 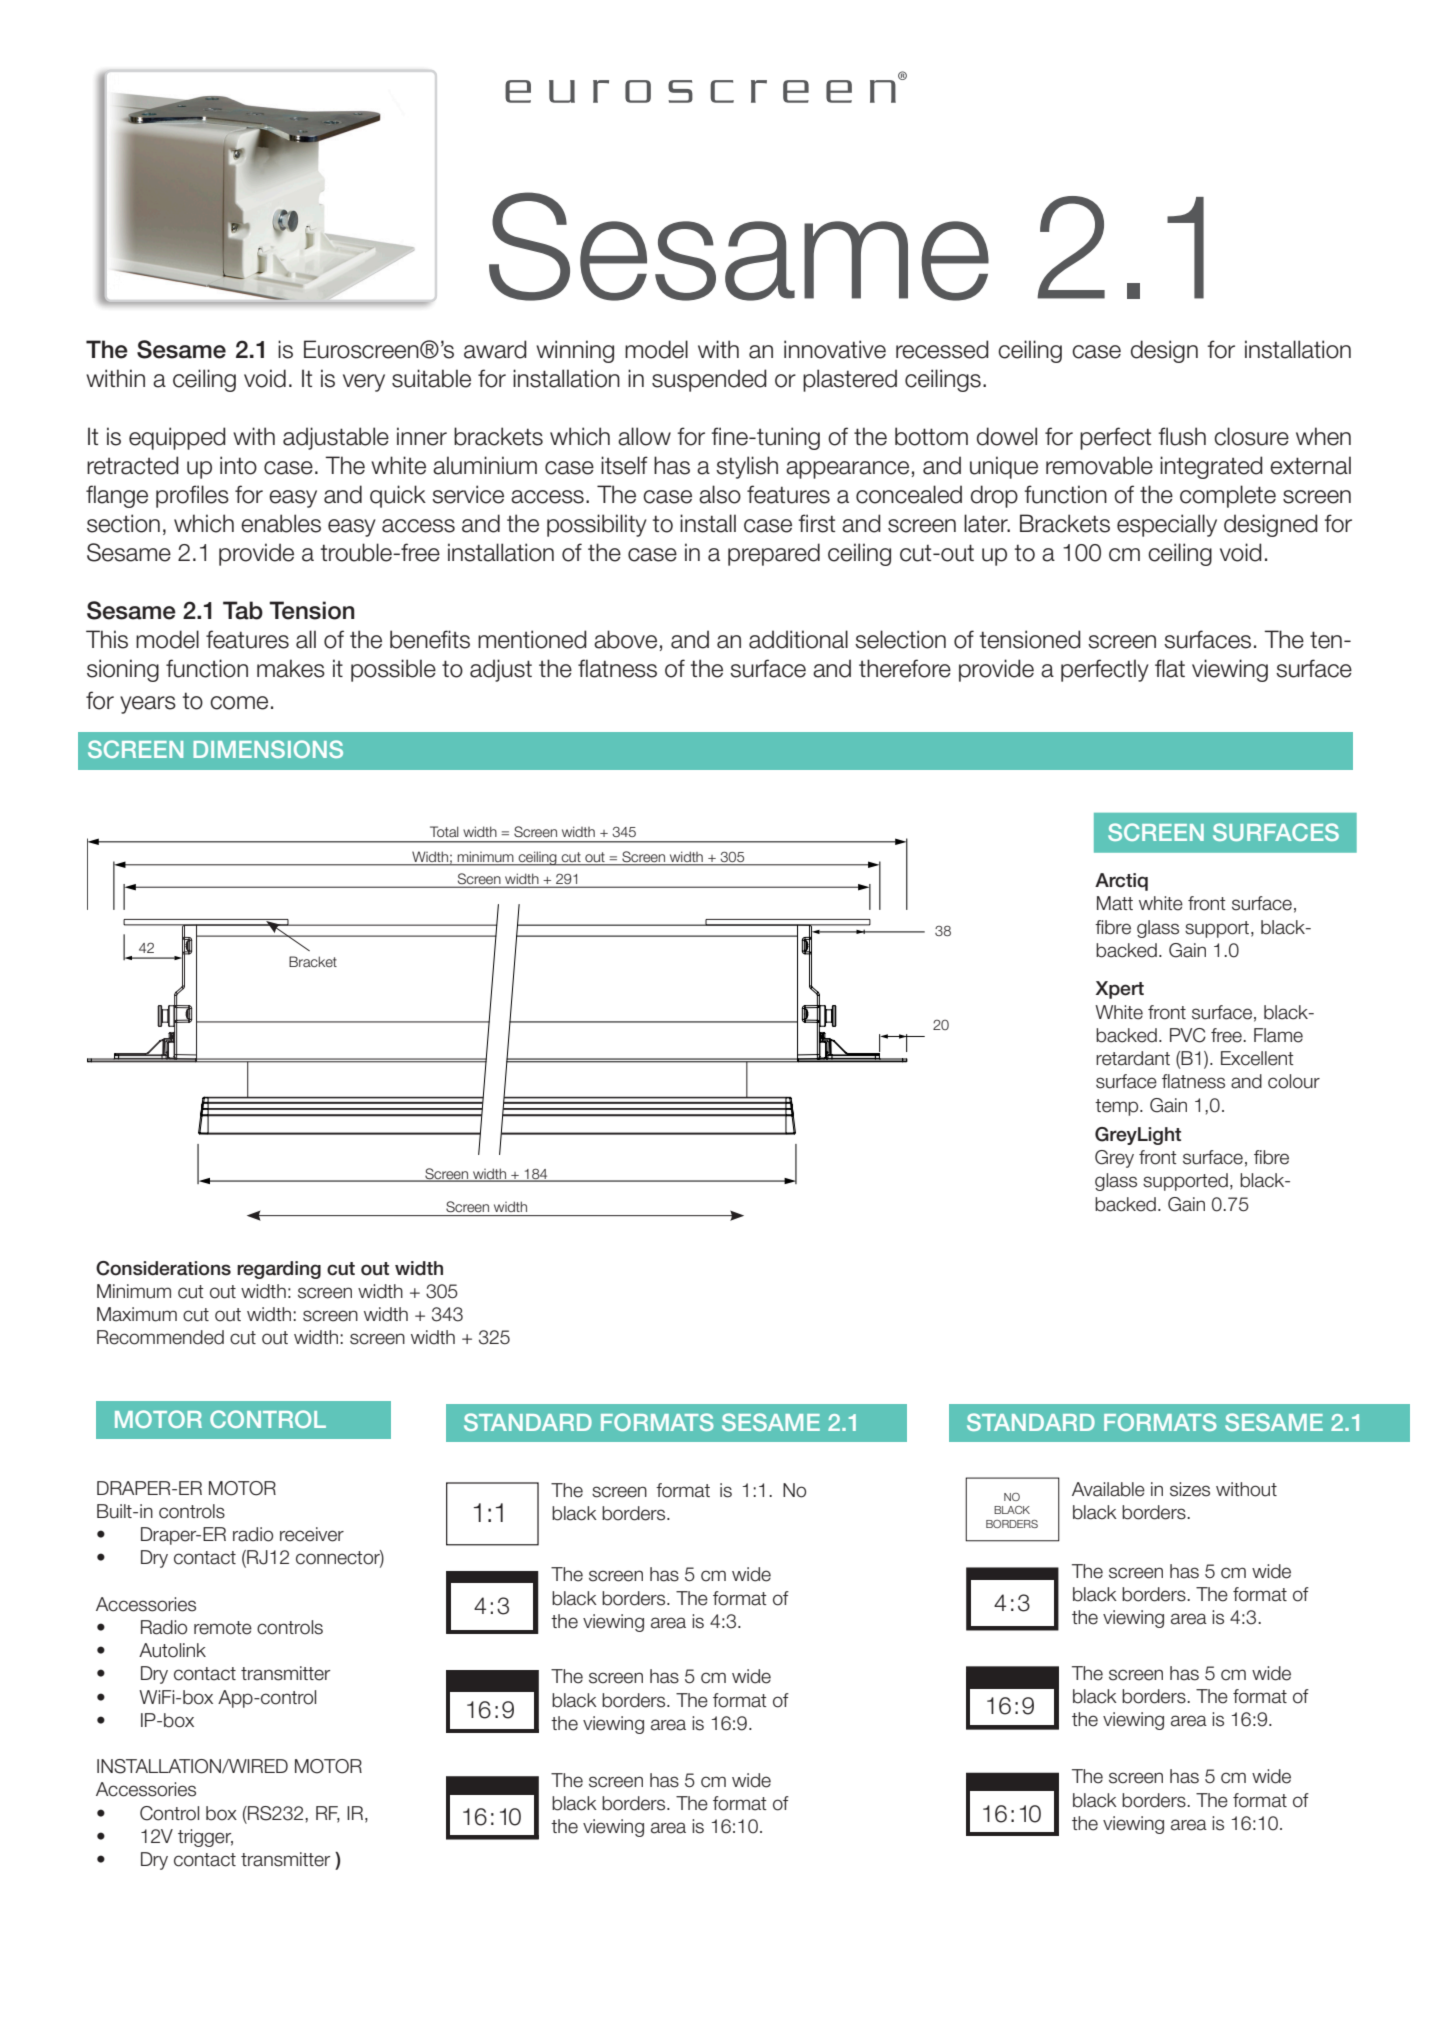 I want to click on suspended, so click(x=709, y=380).
